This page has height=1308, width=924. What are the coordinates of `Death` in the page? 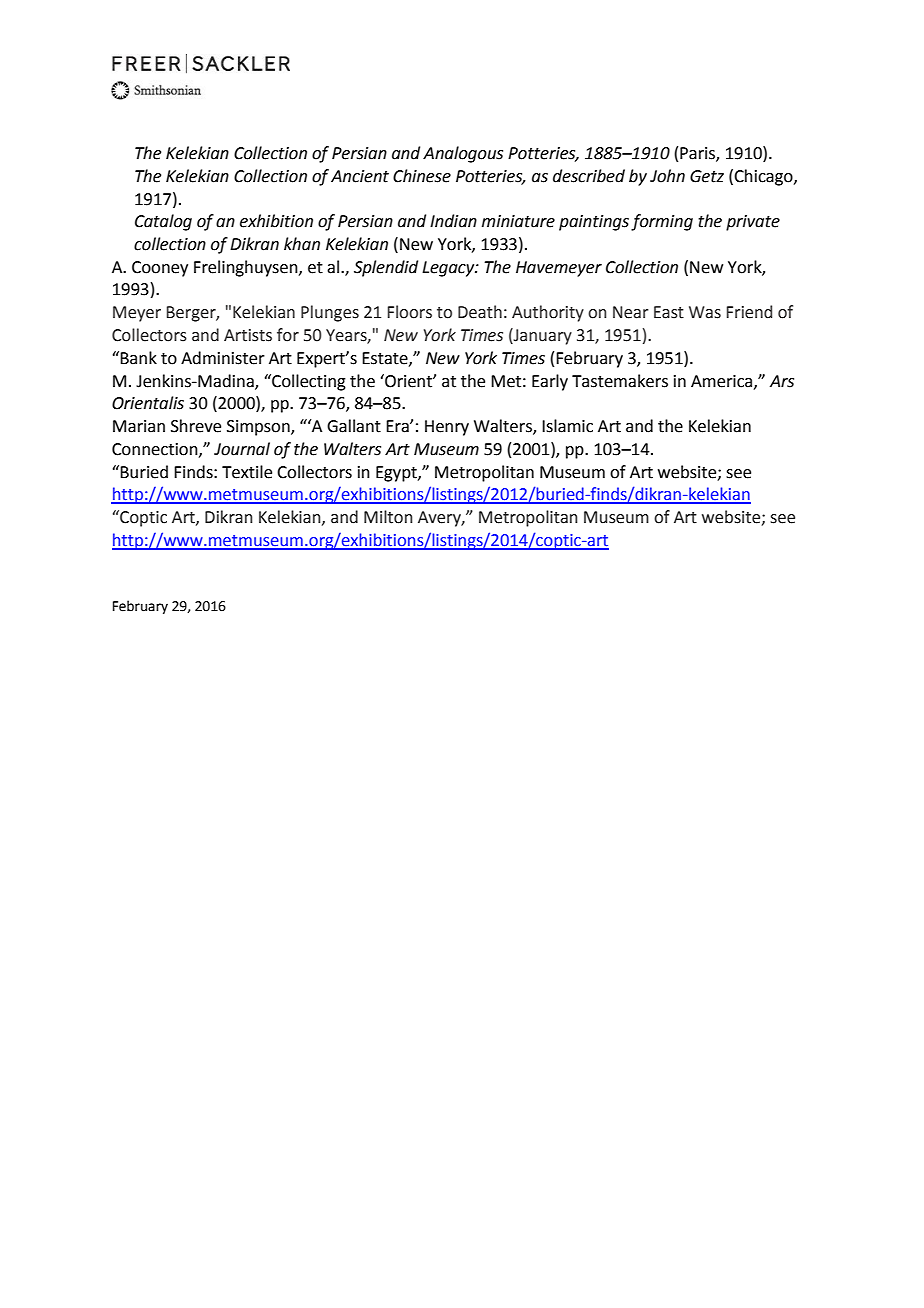 It's located at (480, 312).
